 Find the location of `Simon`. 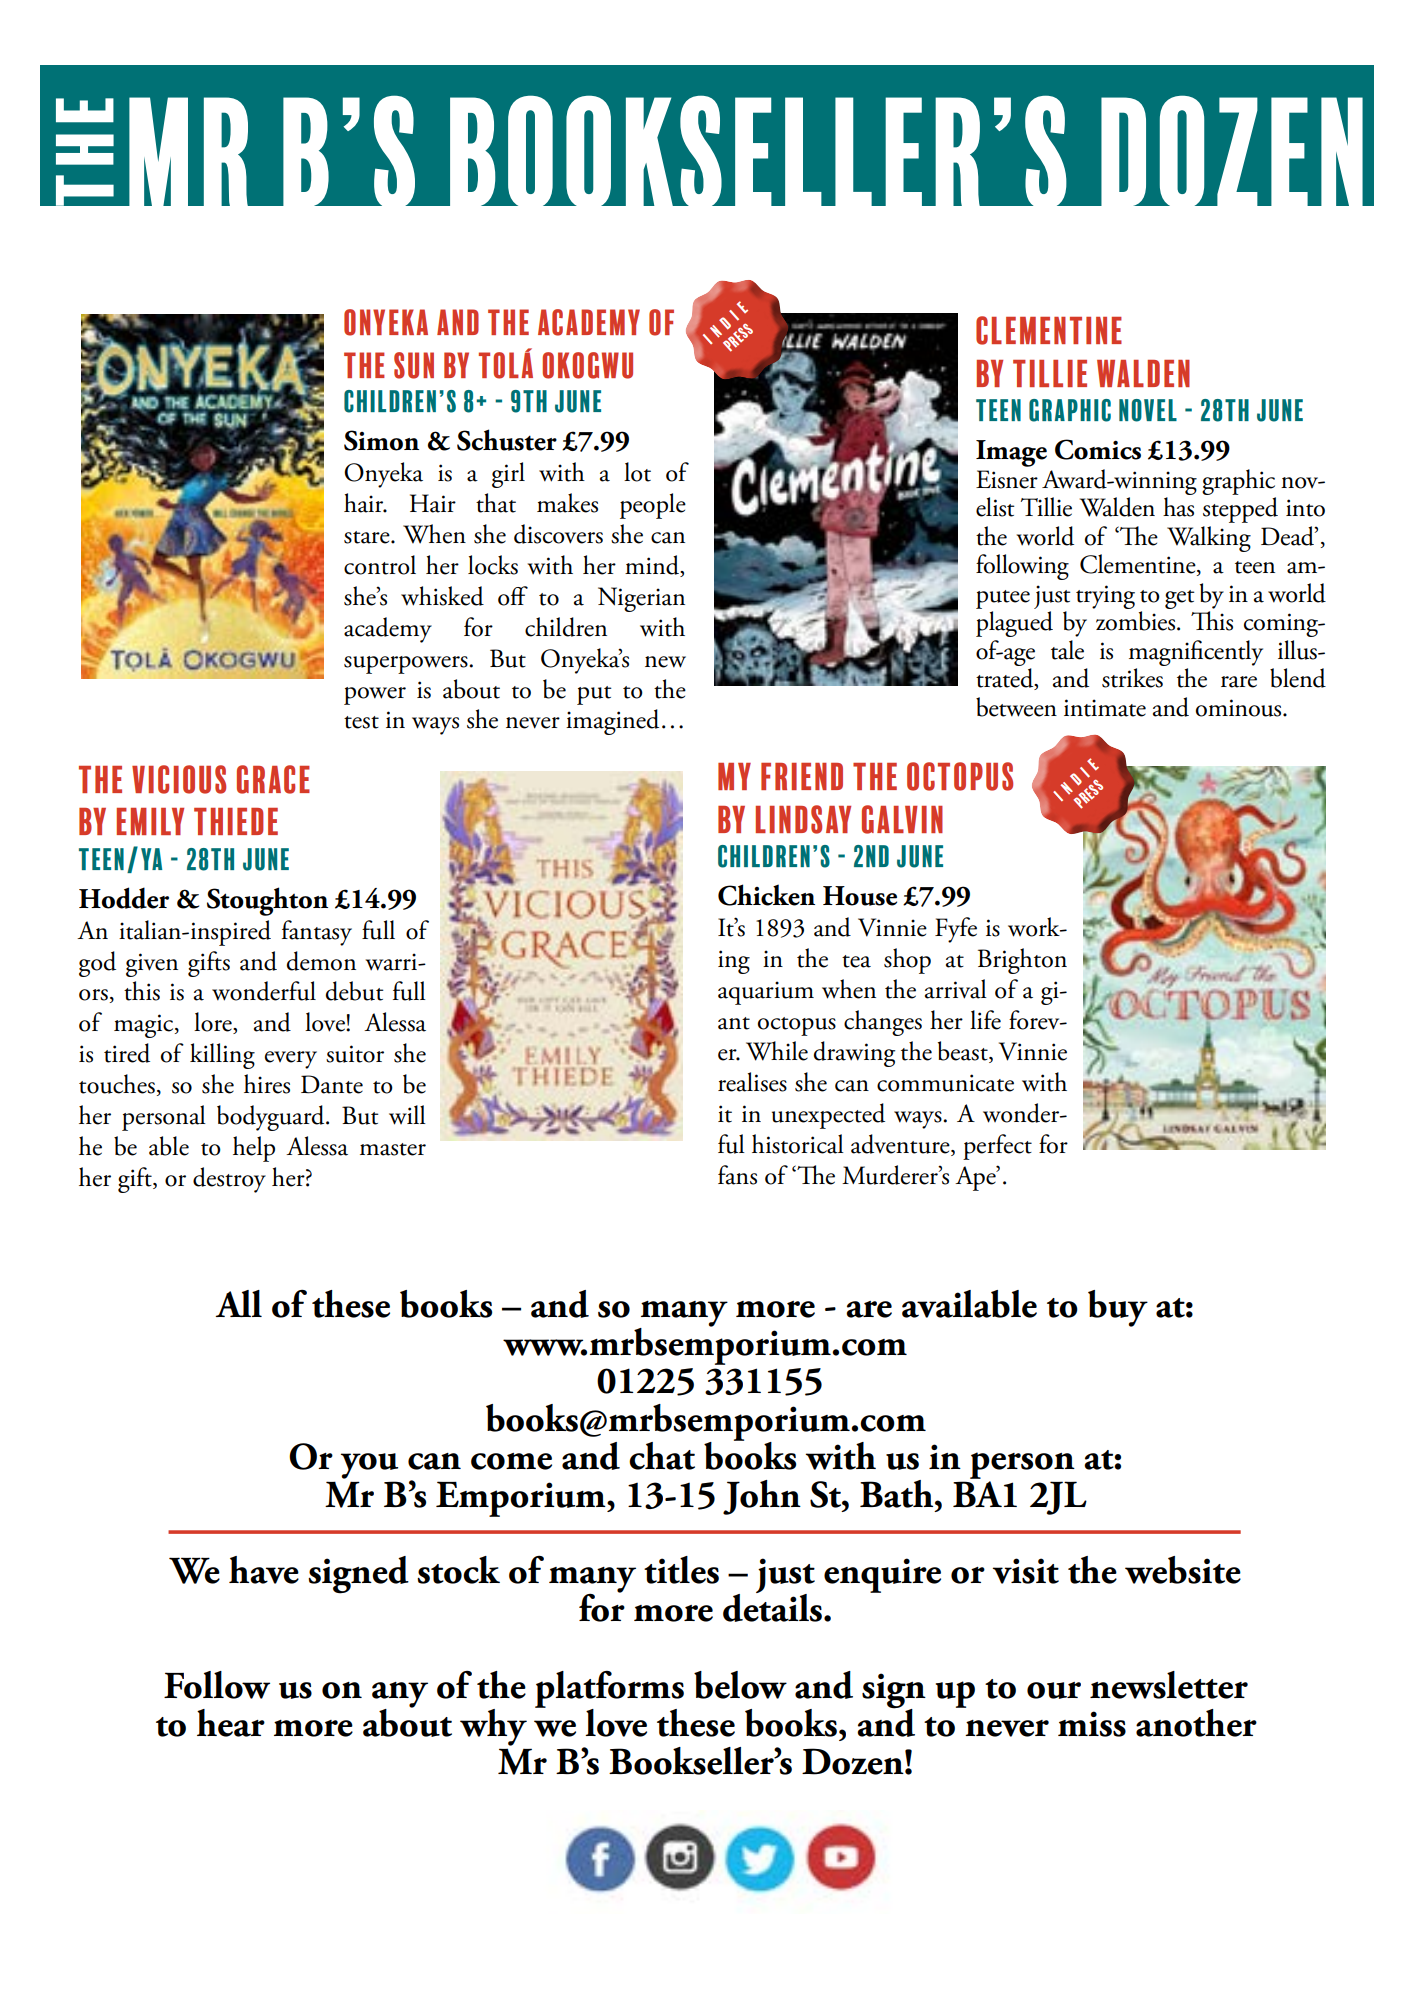

Simon is located at coordinates (381, 440).
